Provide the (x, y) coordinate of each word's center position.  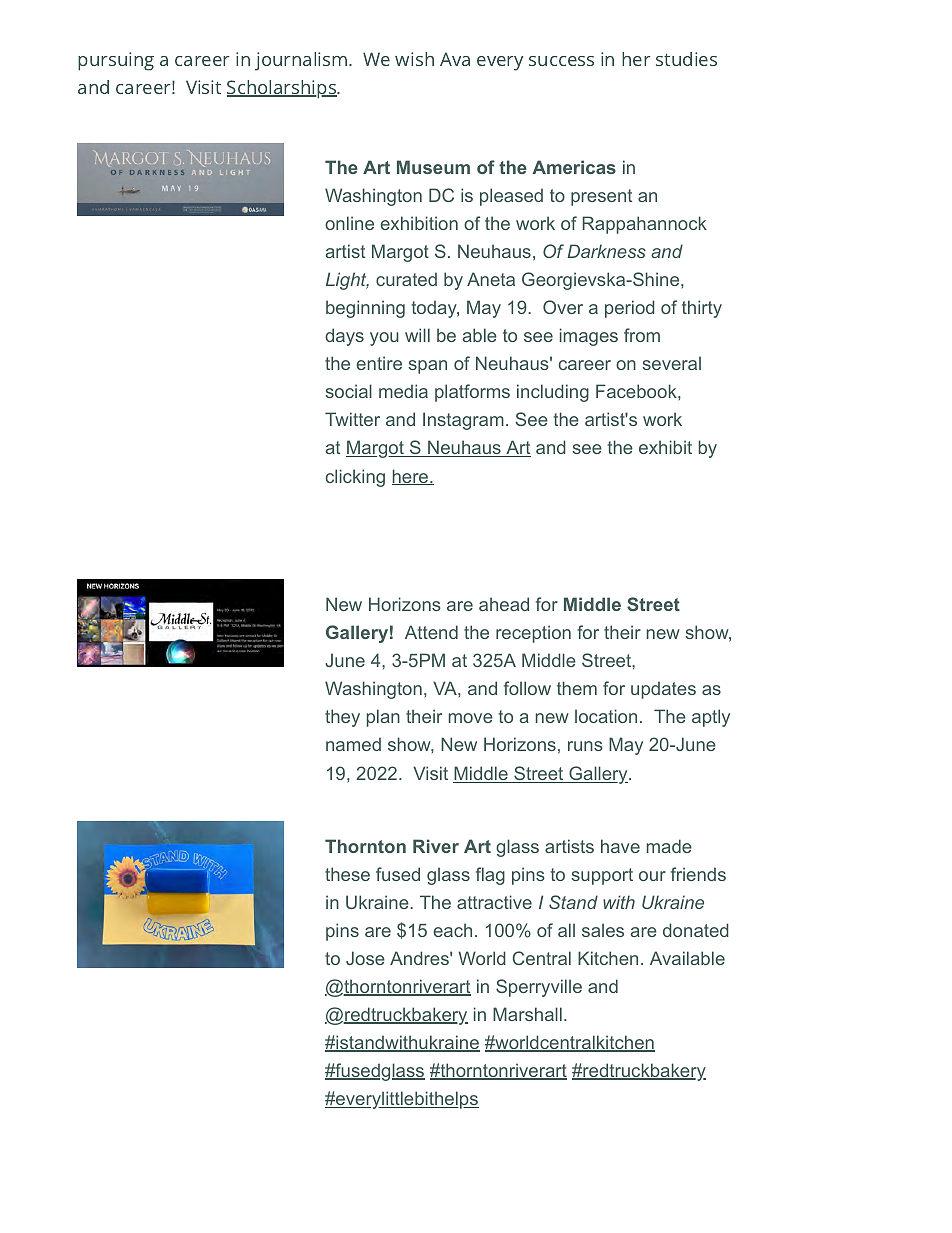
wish (414, 59)
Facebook (637, 391)
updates (663, 690)
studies (686, 59)
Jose (365, 958)
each (452, 930)
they (342, 718)
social (349, 391)
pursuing (116, 61)
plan (383, 718)
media (403, 391)
